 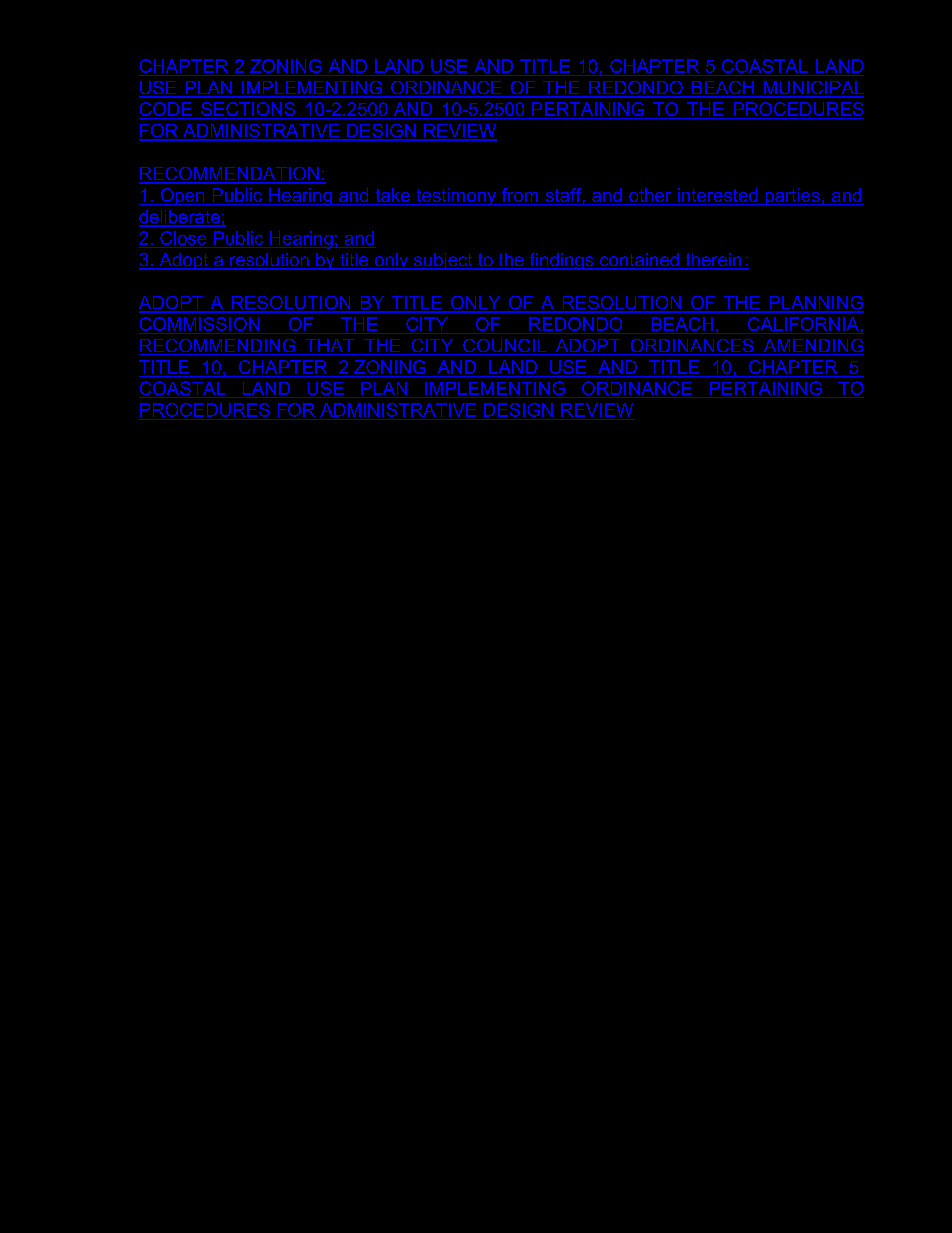 I want to click on therein, so click(x=713, y=261).
